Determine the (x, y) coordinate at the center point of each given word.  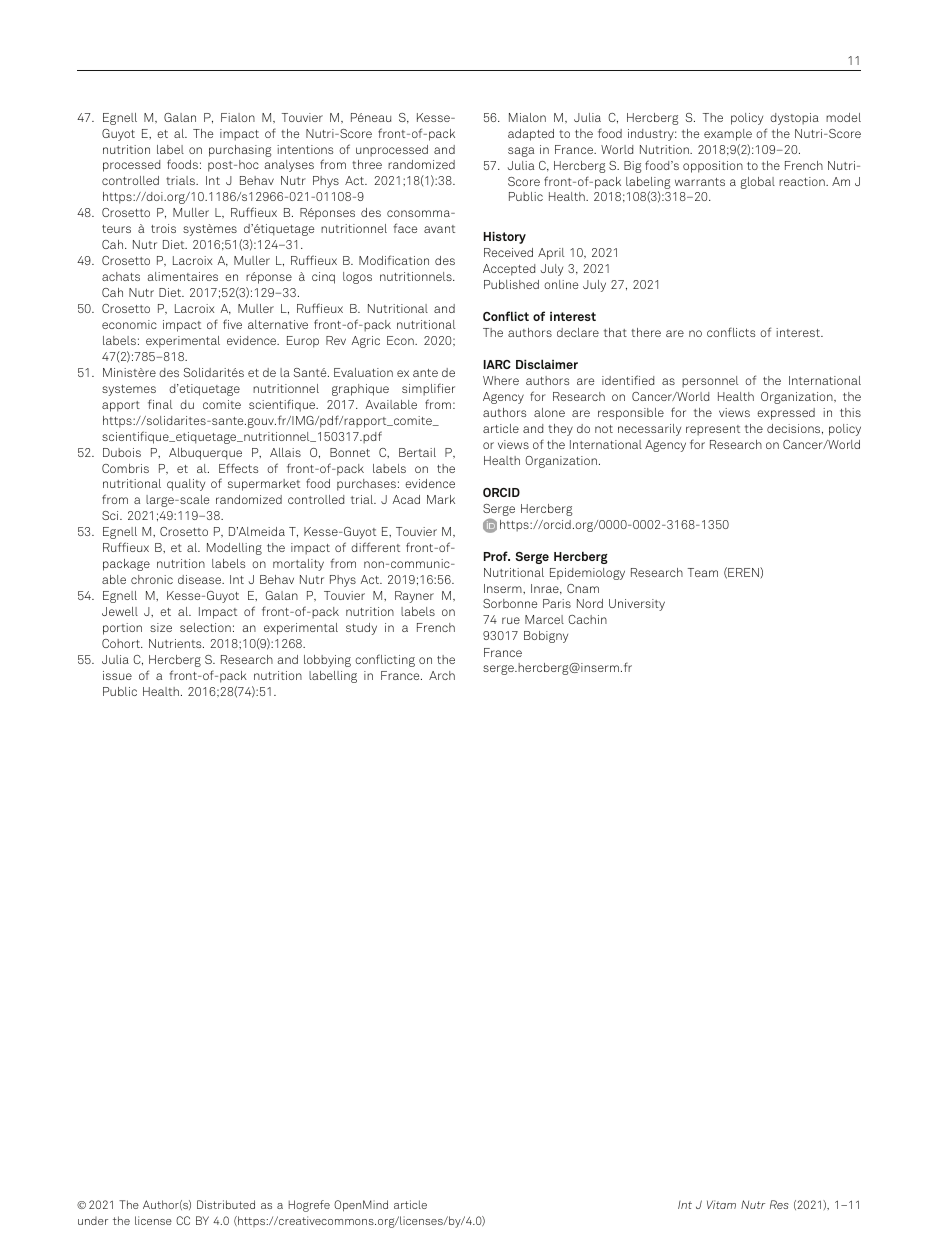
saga (521, 152)
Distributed (226, 1204)
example (728, 135)
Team (703, 572)
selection (205, 627)
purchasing (240, 151)
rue (511, 620)
